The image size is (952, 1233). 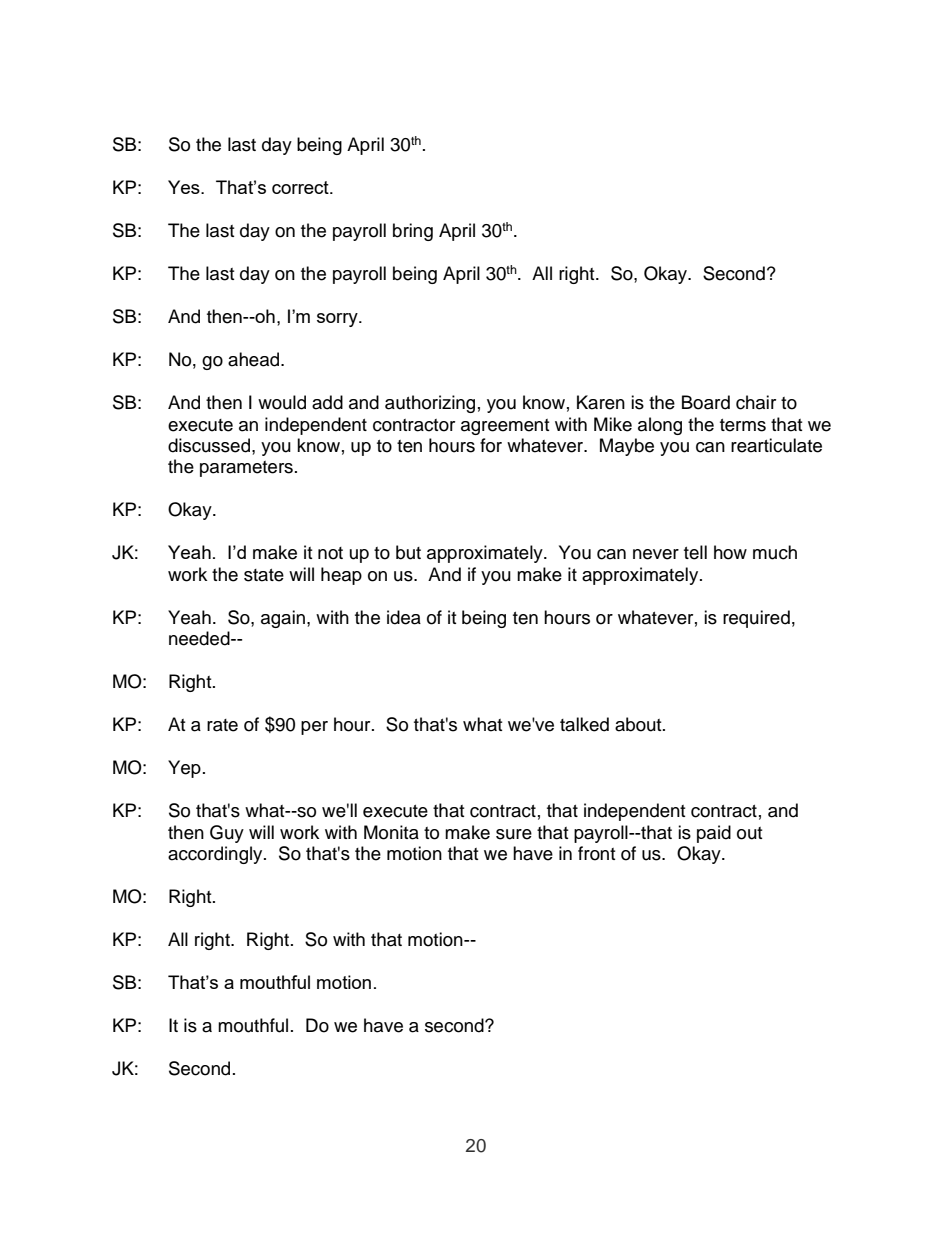 I want to click on correct, so click(x=301, y=187).
